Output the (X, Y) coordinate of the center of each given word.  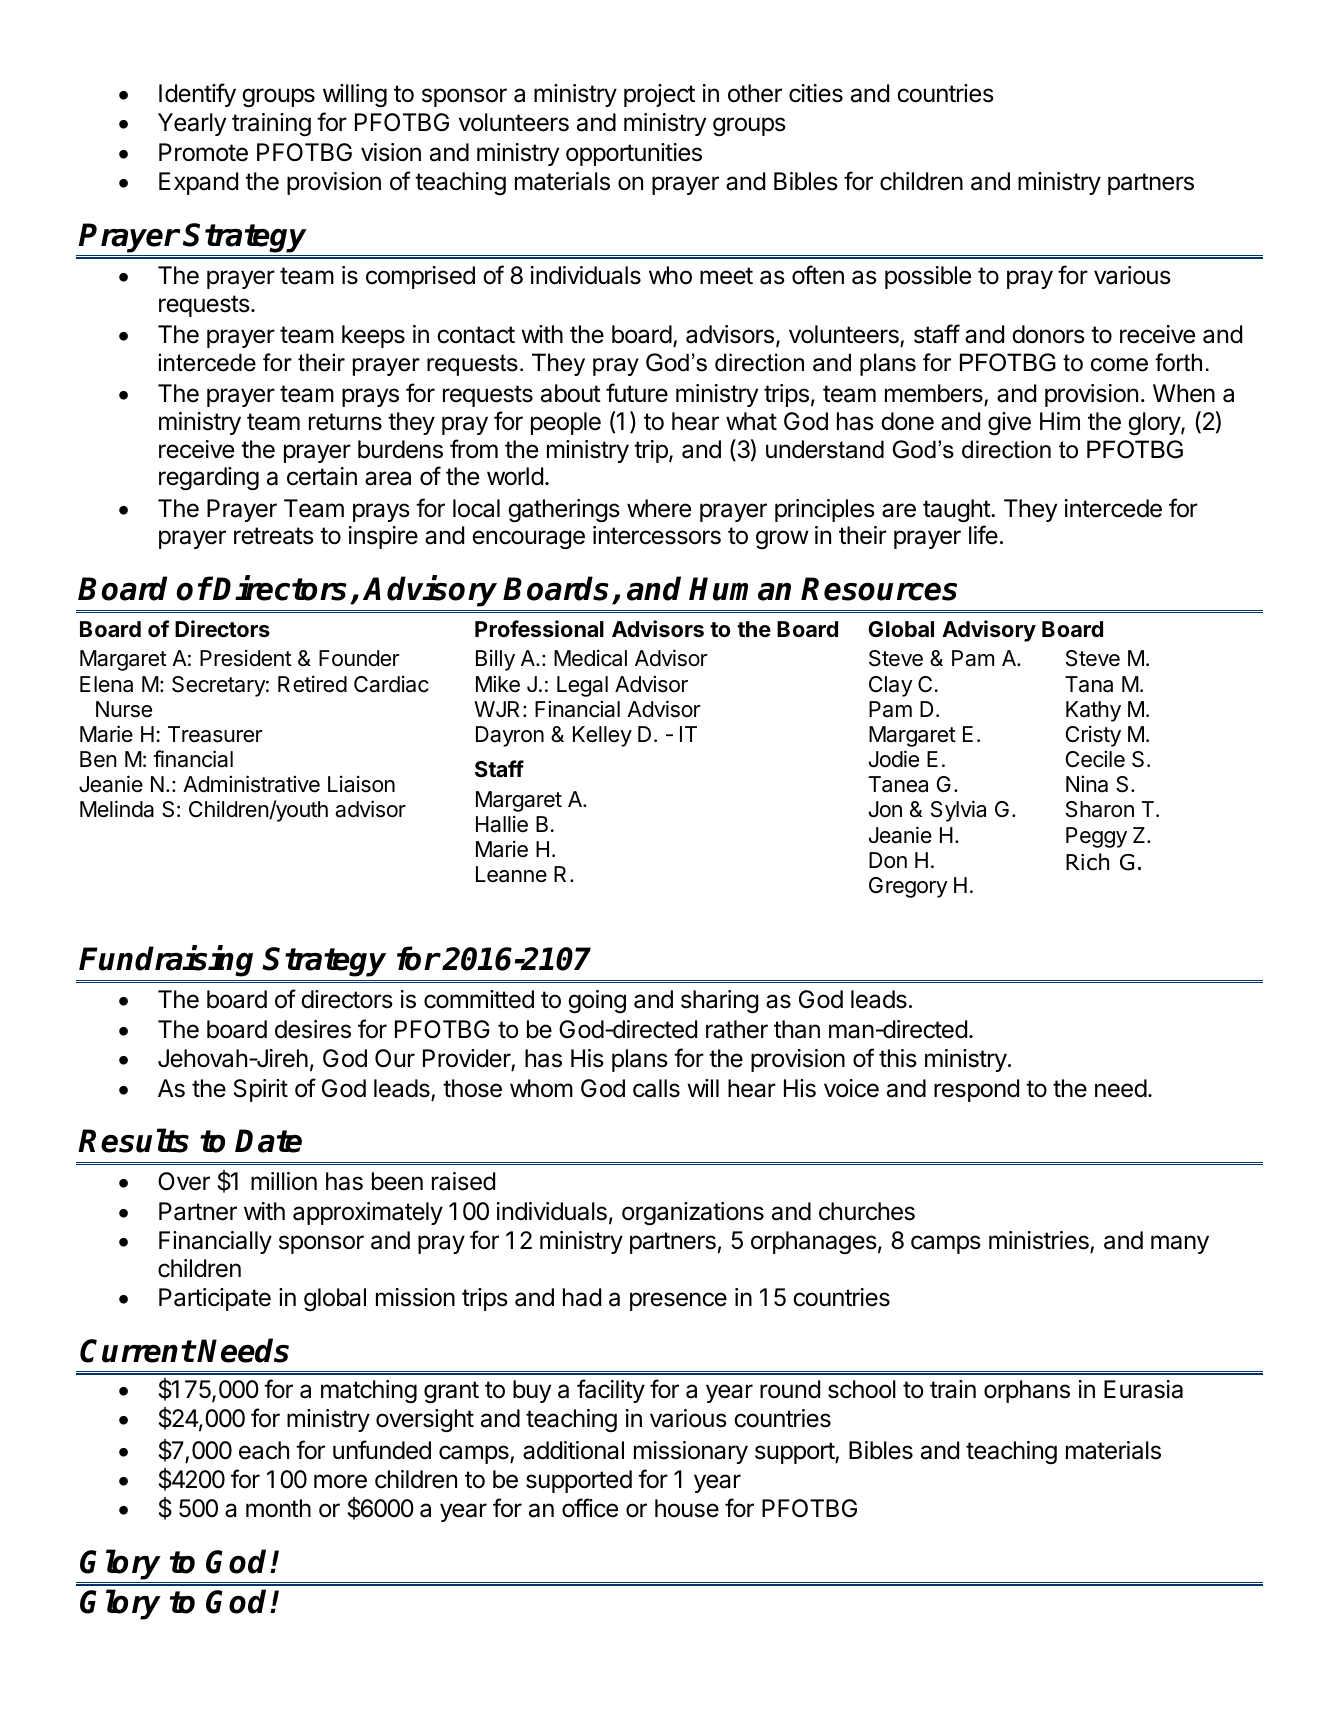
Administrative (251, 784)
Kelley (602, 736)
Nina (1087, 784)
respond (976, 1090)
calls (656, 1088)
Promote (203, 152)
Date (268, 1141)
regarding (209, 478)
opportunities (634, 154)
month (278, 1508)
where (659, 508)
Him (1060, 421)
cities (816, 93)
